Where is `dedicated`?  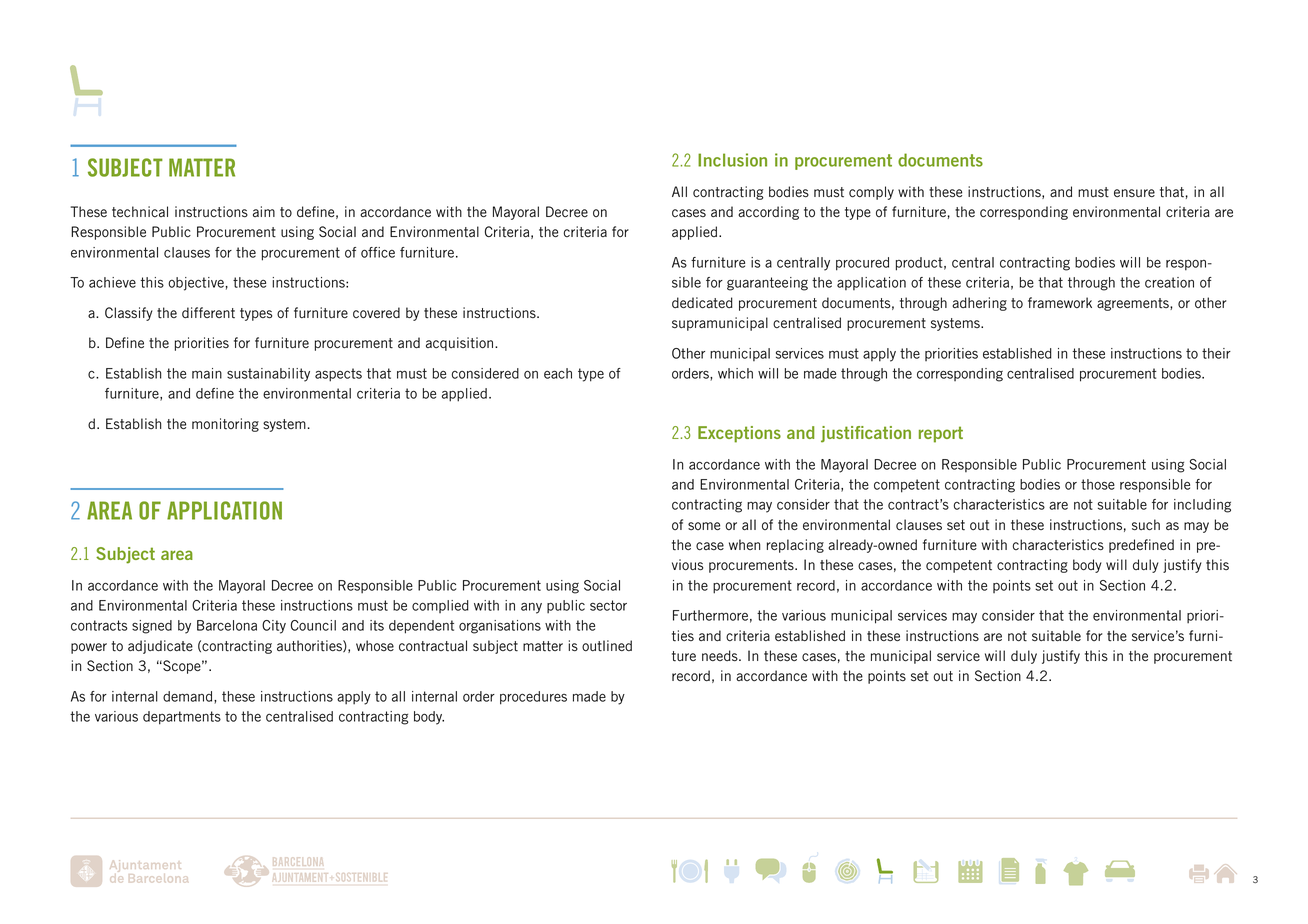
dedicated is located at coordinates (702, 303).
